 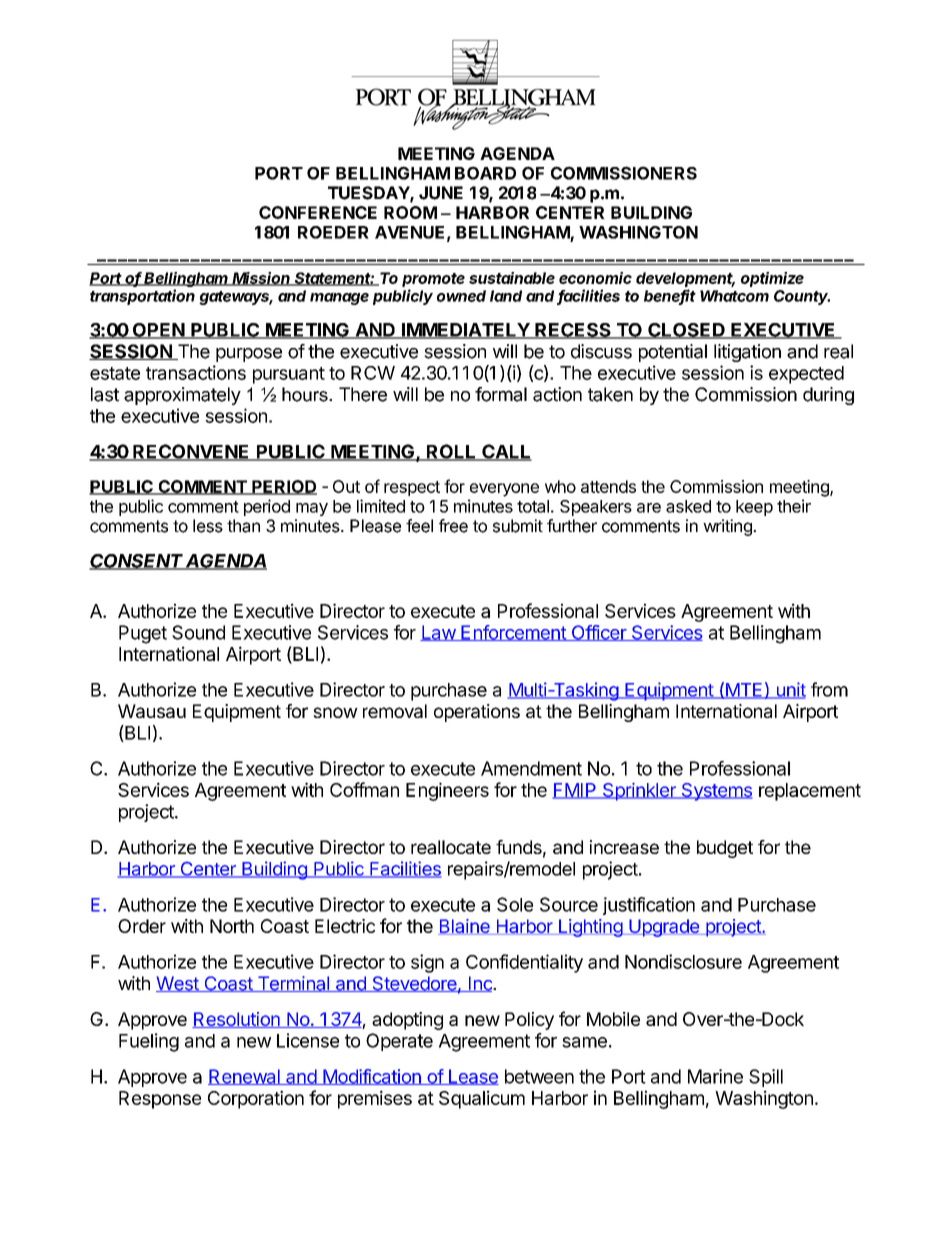 I want to click on JUNE, so click(x=441, y=193).
